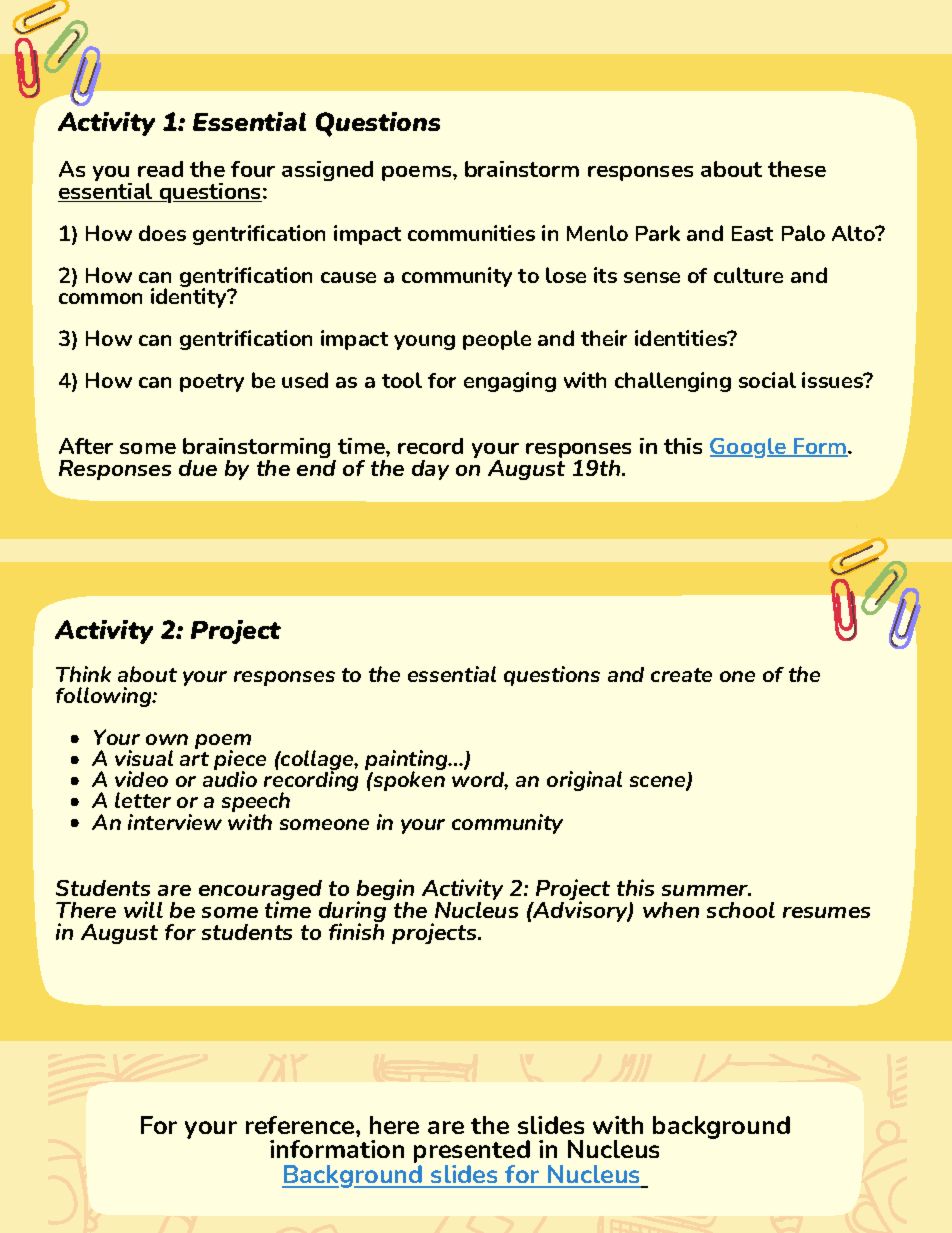 The height and width of the screenshot is (1233, 952). What do you see at coordinates (83, 674) in the screenshot?
I see `Think` at bounding box center [83, 674].
